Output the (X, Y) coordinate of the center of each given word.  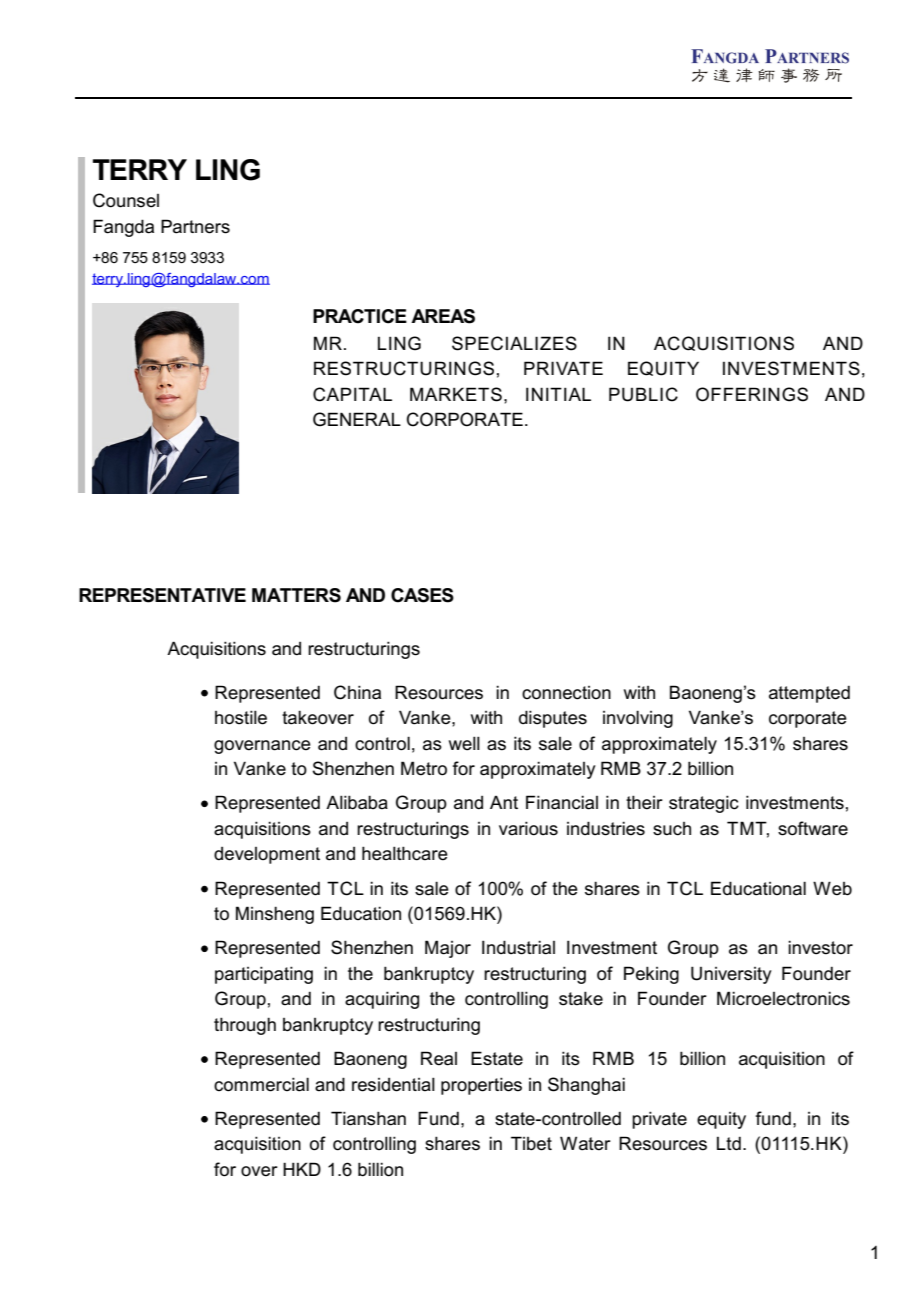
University (731, 975)
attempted (809, 694)
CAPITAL (352, 394)
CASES (422, 595)
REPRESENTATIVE (162, 595)
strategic (704, 804)
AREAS (443, 316)
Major (448, 949)
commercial (261, 1084)
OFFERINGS (752, 394)
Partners (195, 226)
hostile (241, 717)
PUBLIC (643, 394)
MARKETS (456, 394)
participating (264, 975)
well (464, 743)
